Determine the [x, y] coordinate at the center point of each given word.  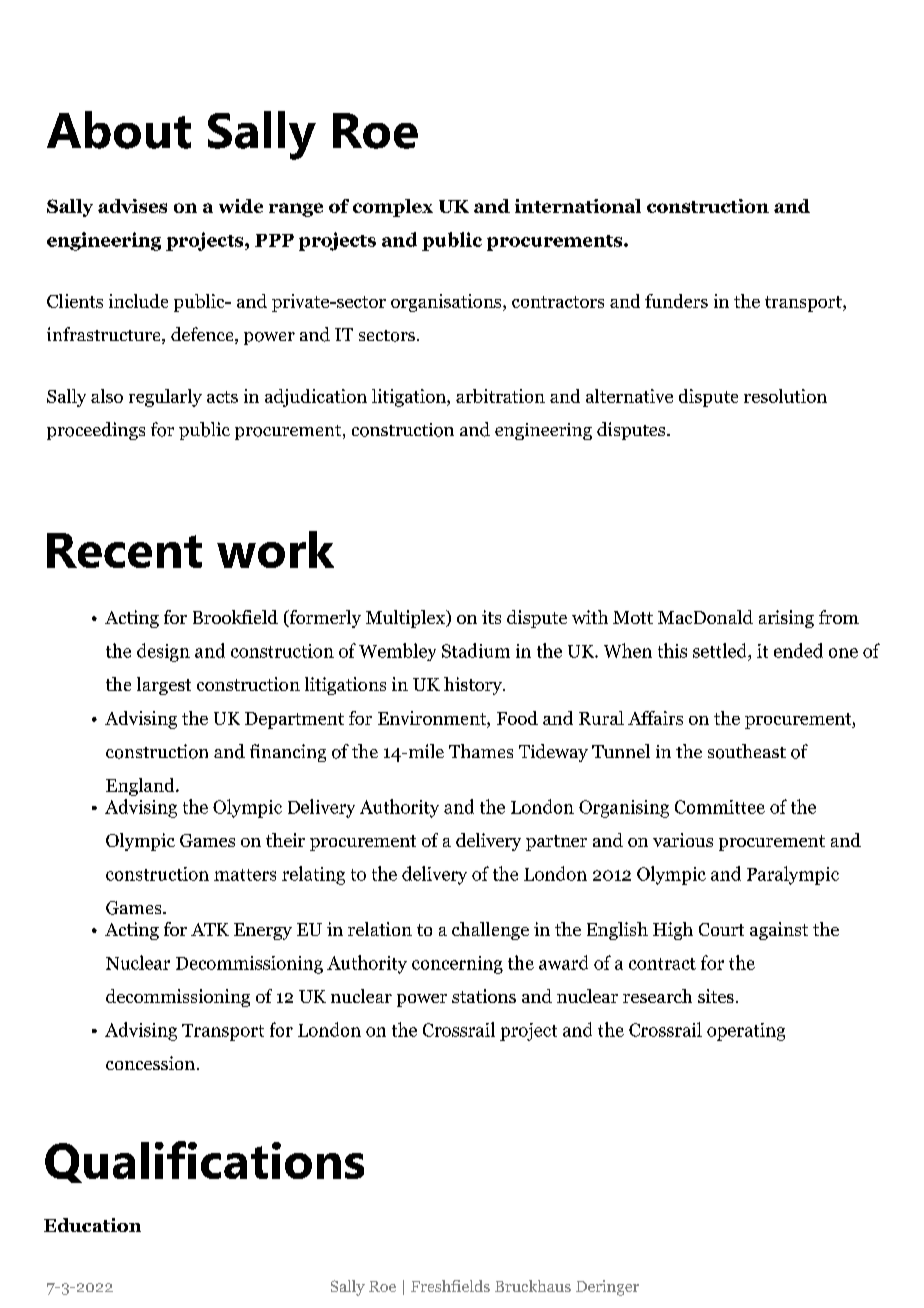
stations [484, 996]
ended [798, 650]
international [578, 206]
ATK [210, 929]
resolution [785, 396]
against [779, 931]
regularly [165, 398]
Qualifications [204, 1162]
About [119, 130]
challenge [490, 931]
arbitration [500, 396]
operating [746, 1032]
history [474, 686]
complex [393, 208]
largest [164, 686]
